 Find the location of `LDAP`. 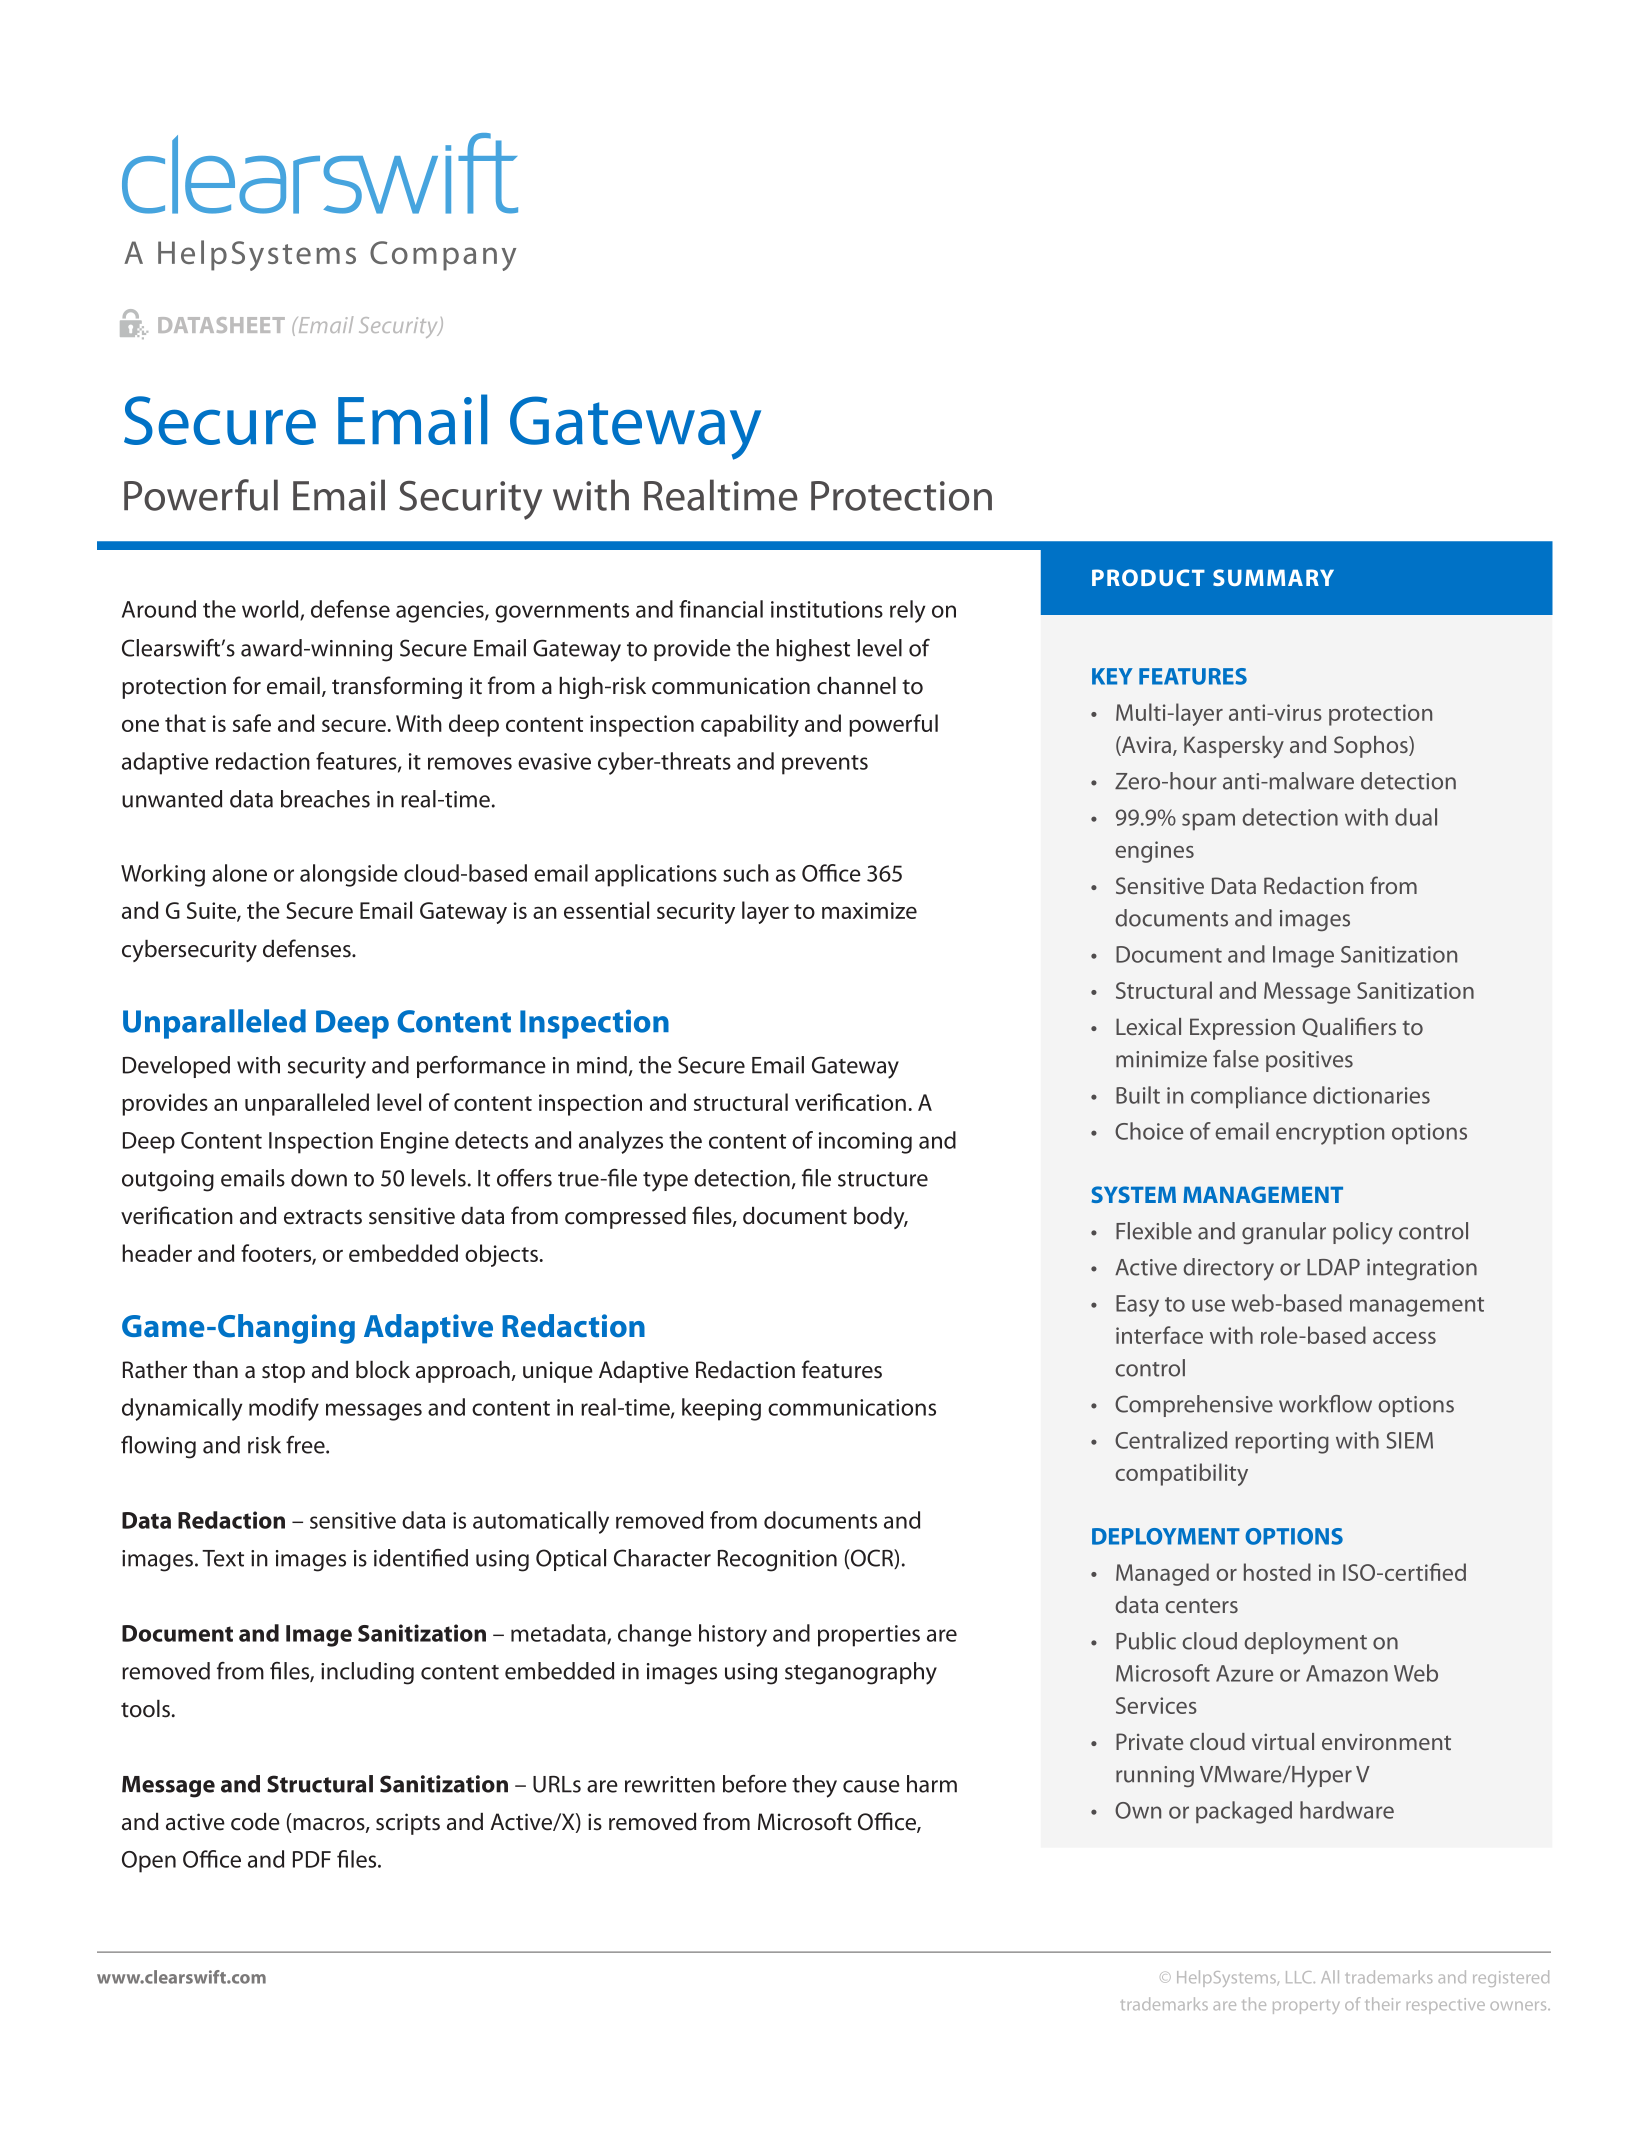

LDAP is located at coordinates (1333, 1267).
